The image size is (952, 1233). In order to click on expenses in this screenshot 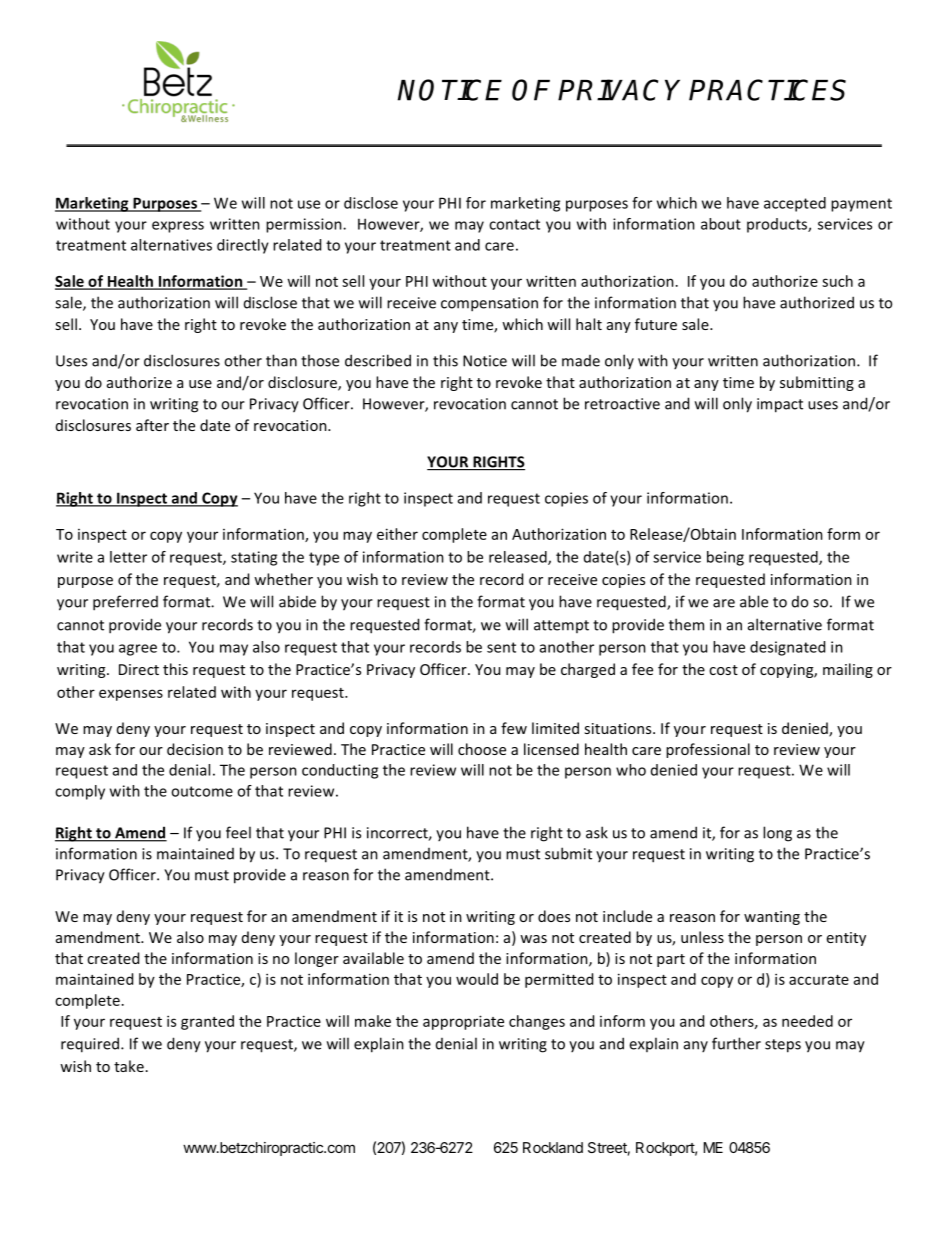, I will do `click(131, 695)`.
